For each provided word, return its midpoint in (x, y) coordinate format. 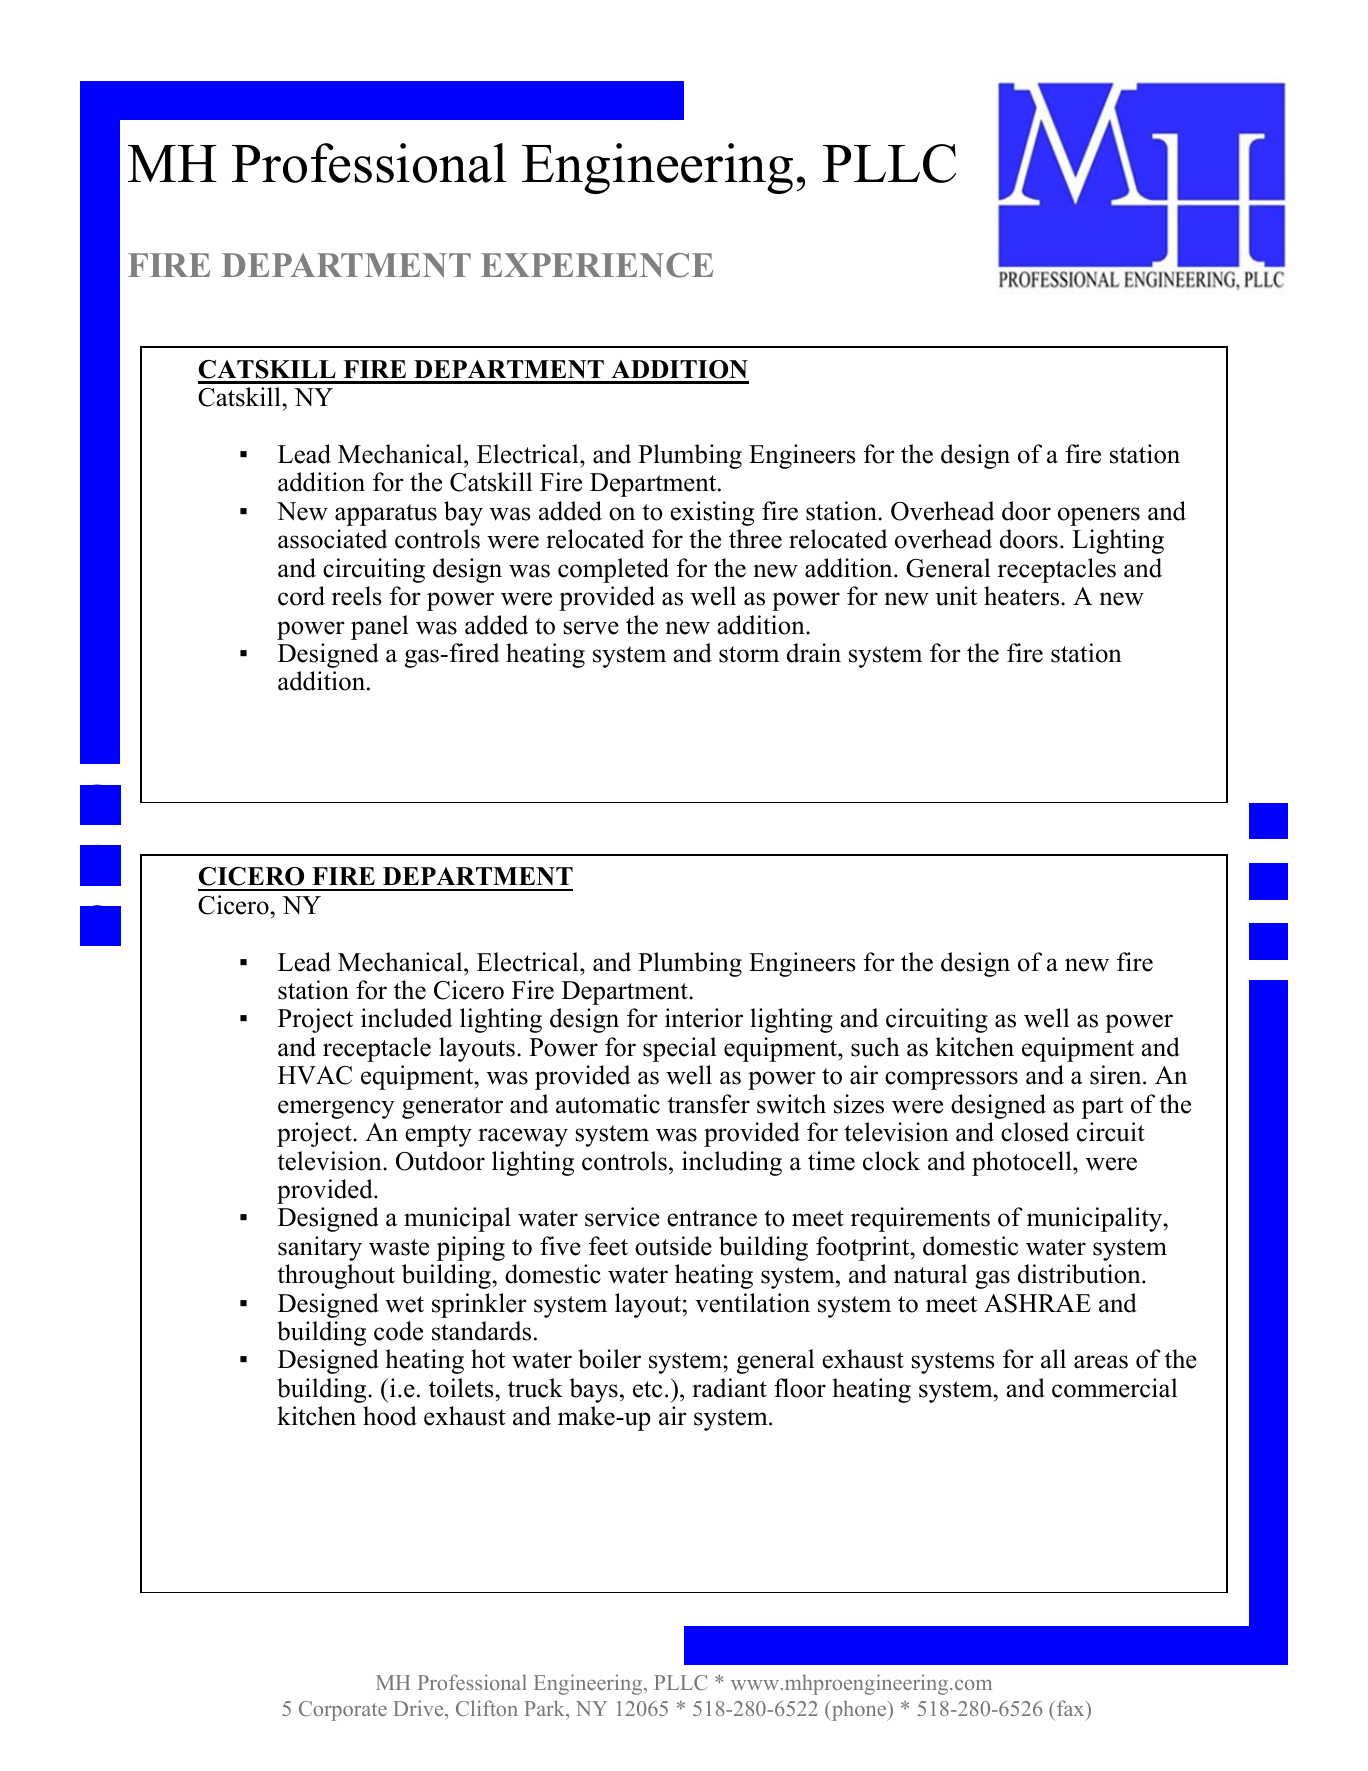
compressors (951, 1080)
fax (1072, 1708)
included (407, 1018)
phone (859, 1710)
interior (704, 1018)
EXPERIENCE (597, 265)
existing (712, 513)
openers (1099, 516)
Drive (420, 1708)
